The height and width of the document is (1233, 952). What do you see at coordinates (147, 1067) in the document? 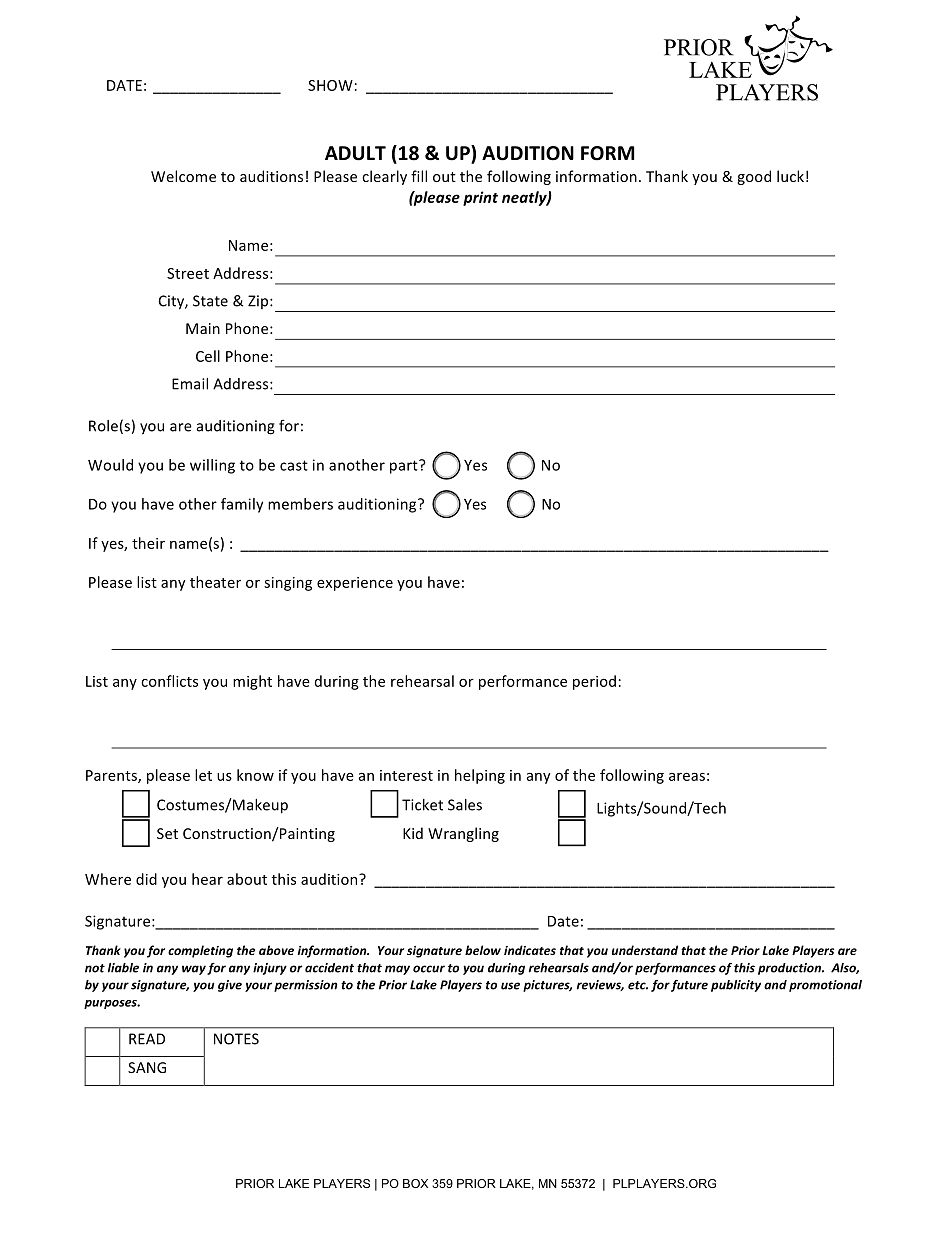
I see `SANG` at bounding box center [147, 1067].
